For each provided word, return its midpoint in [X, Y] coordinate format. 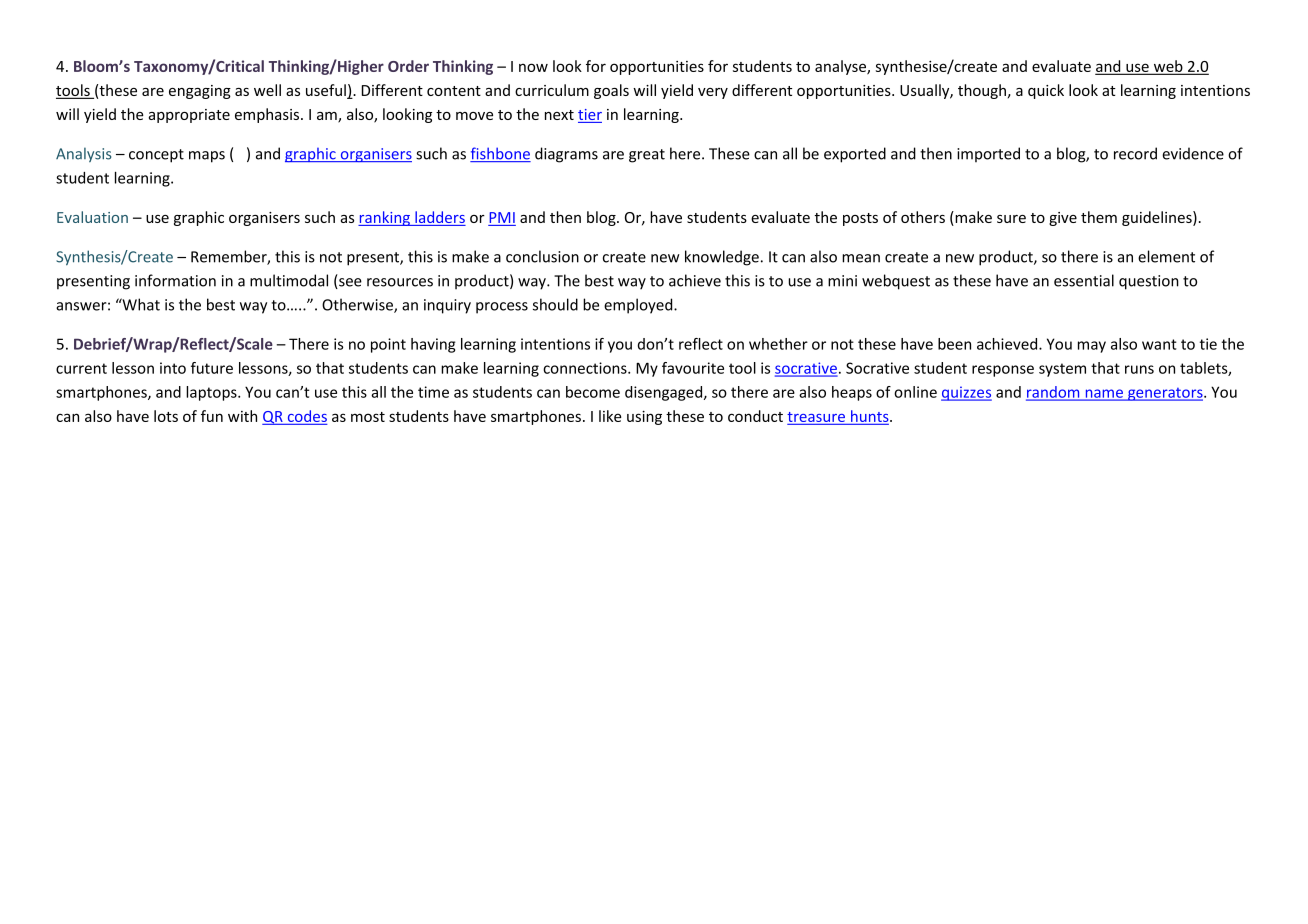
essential [1084, 280]
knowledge [722, 258]
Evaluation [92, 217]
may [1092, 347]
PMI [502, 217]
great [647, 156]
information [175, 280]
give [1063, 219]
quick [1046, 91]
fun [212, 416]
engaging [200, 92]
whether [778, 344]
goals [611, 91]
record [1135, 153]
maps [207, 157]
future [212, 368]
